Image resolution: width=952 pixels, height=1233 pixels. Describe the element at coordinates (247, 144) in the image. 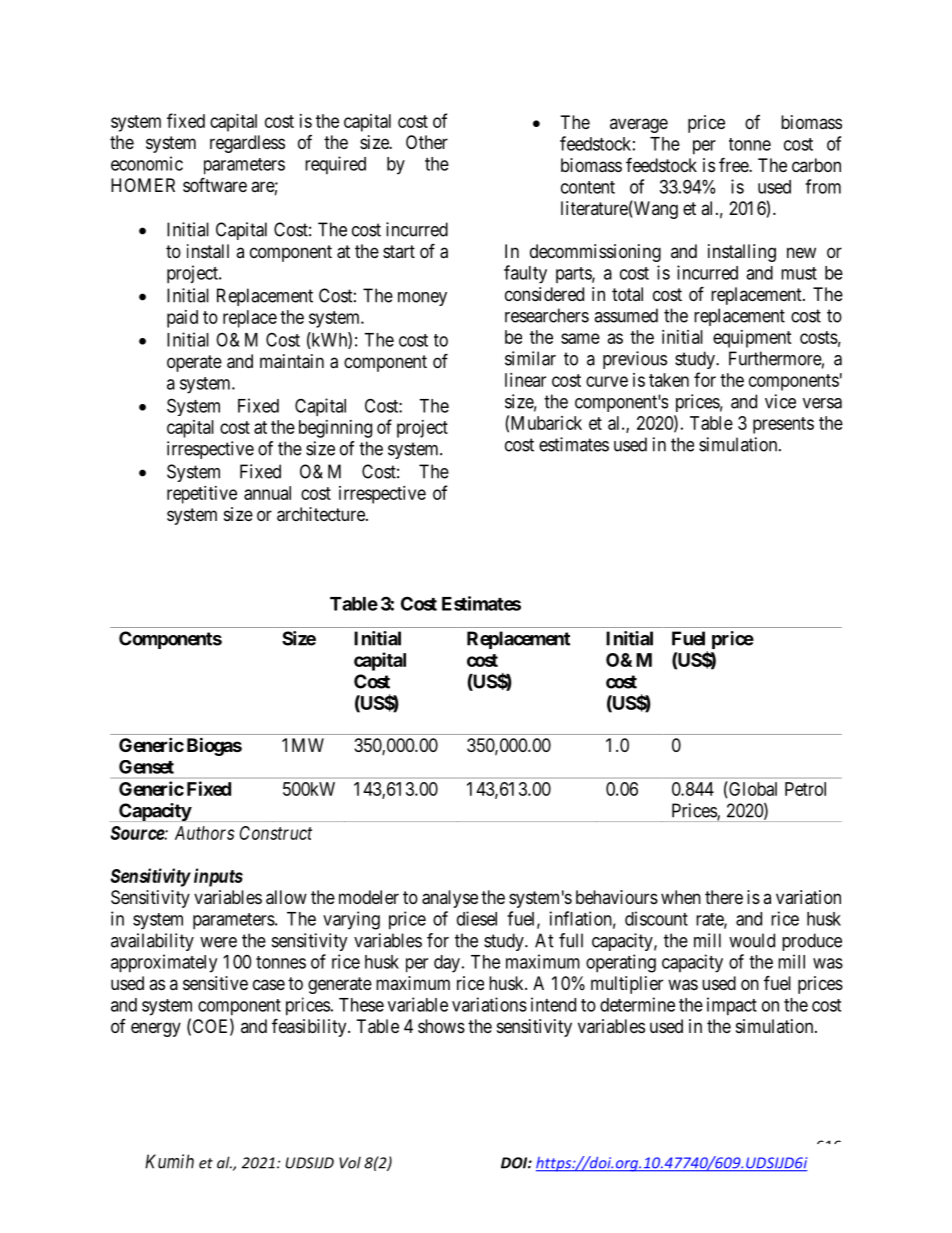

I see `regardless` at that location.
